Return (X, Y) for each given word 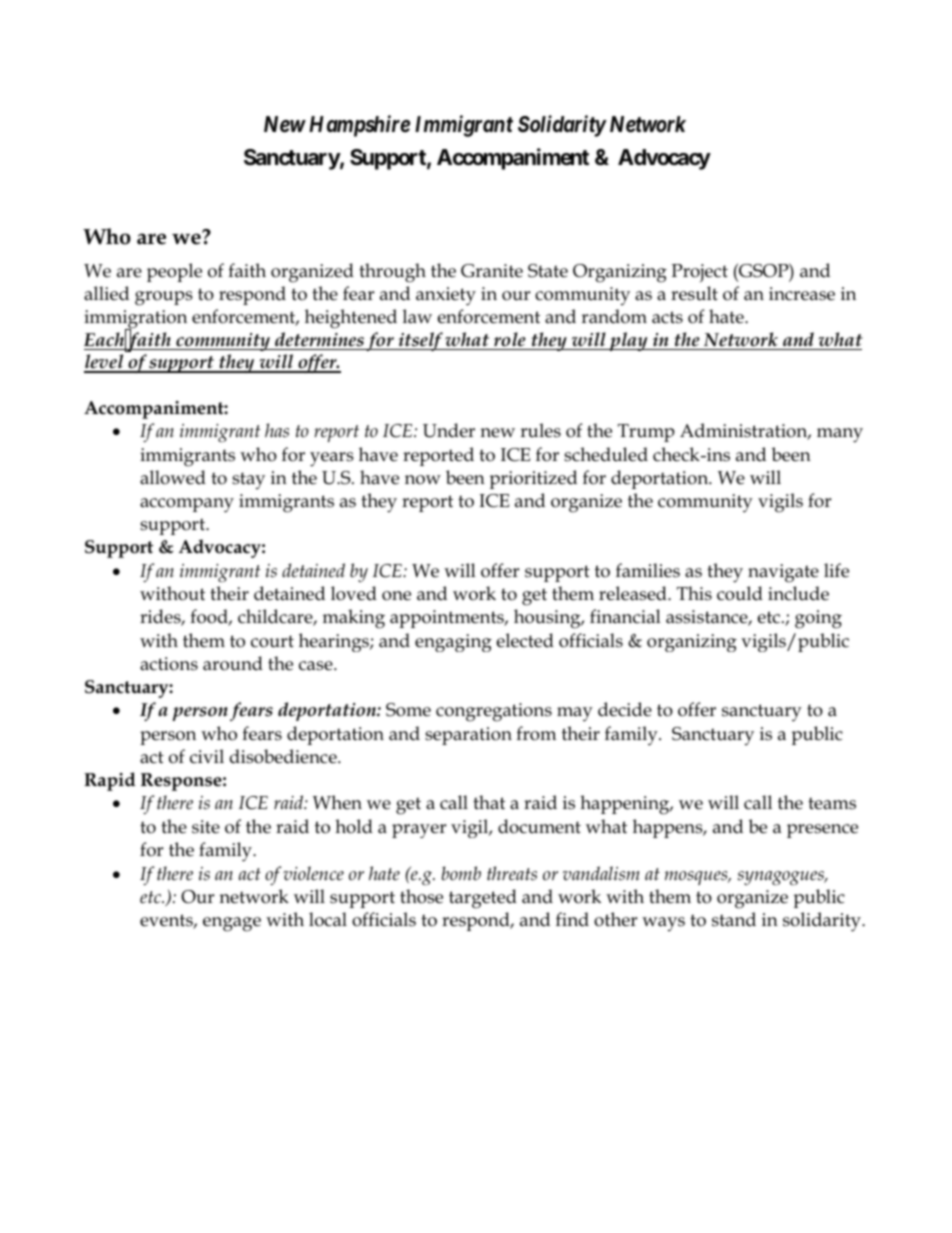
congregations (494, 712)
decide (625, 709)
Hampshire (359, 126)
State (548, 271)
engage (232, 924)
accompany (187, 505)
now (423, 480)
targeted (483, 899)
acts (667, 317)
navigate (783, 573)
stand (734, 919)
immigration (135, 321)
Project (700, 273)
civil (207, 756)
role (510, 339)
